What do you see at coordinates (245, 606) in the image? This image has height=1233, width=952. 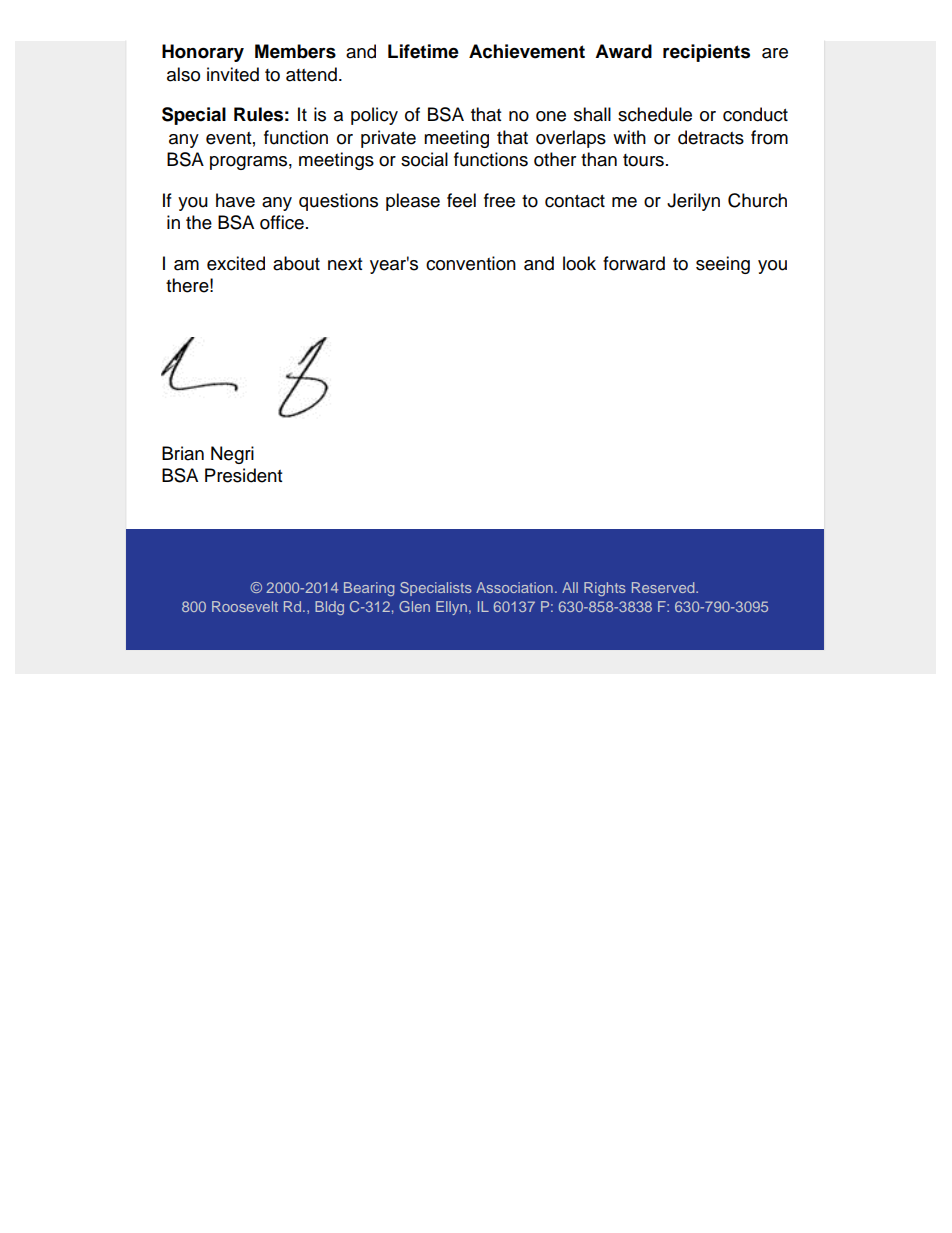 I see `Roosevelt` at bounding box center [245, 606].
